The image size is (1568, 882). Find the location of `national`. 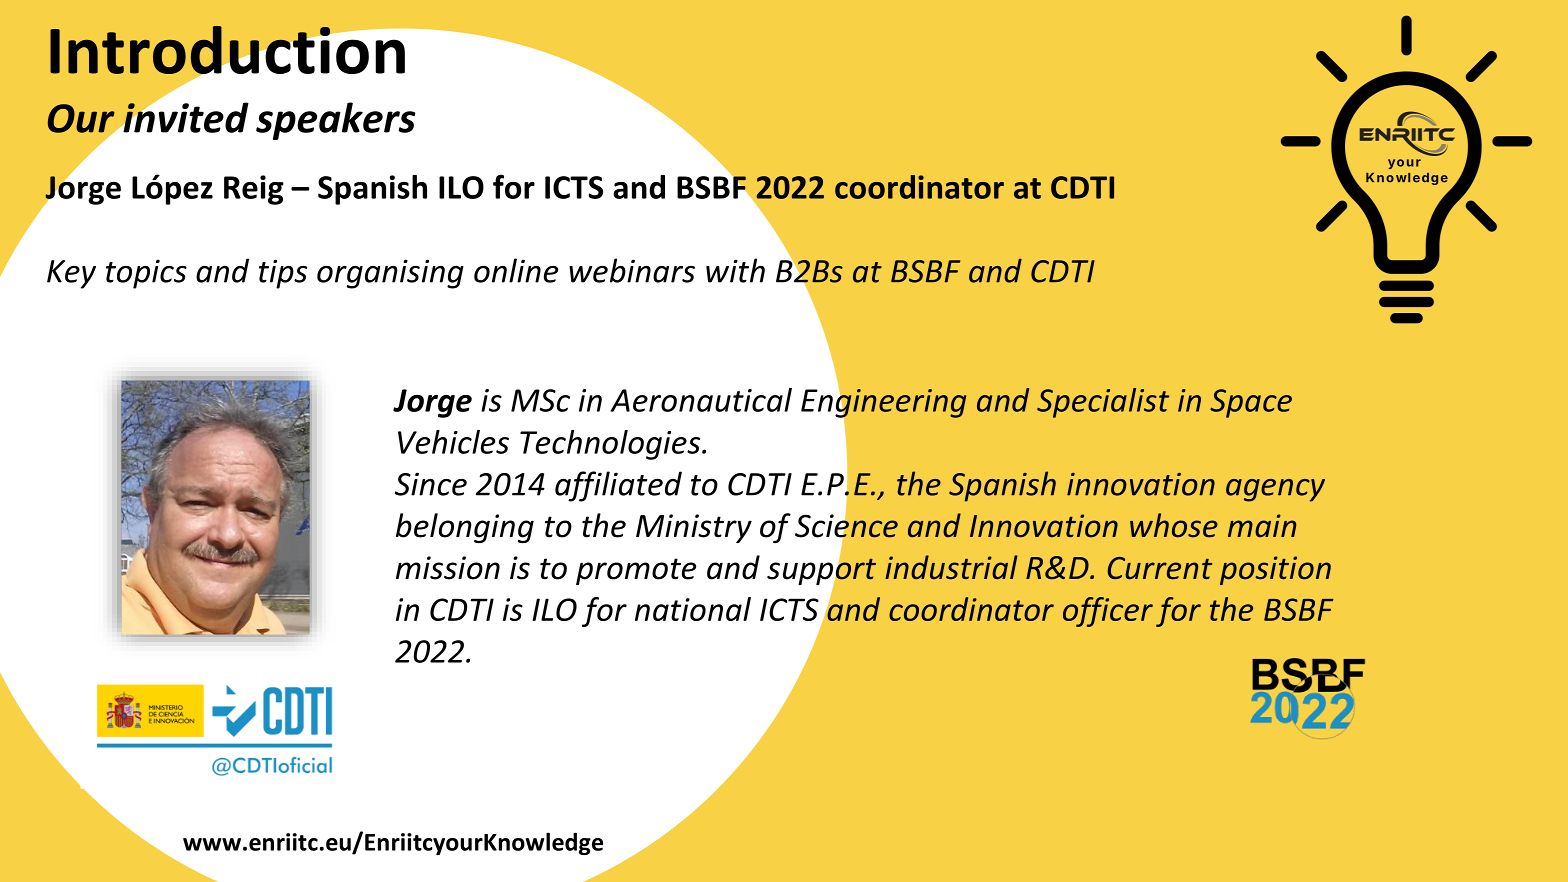

national is located at coordinates (693, 609).
